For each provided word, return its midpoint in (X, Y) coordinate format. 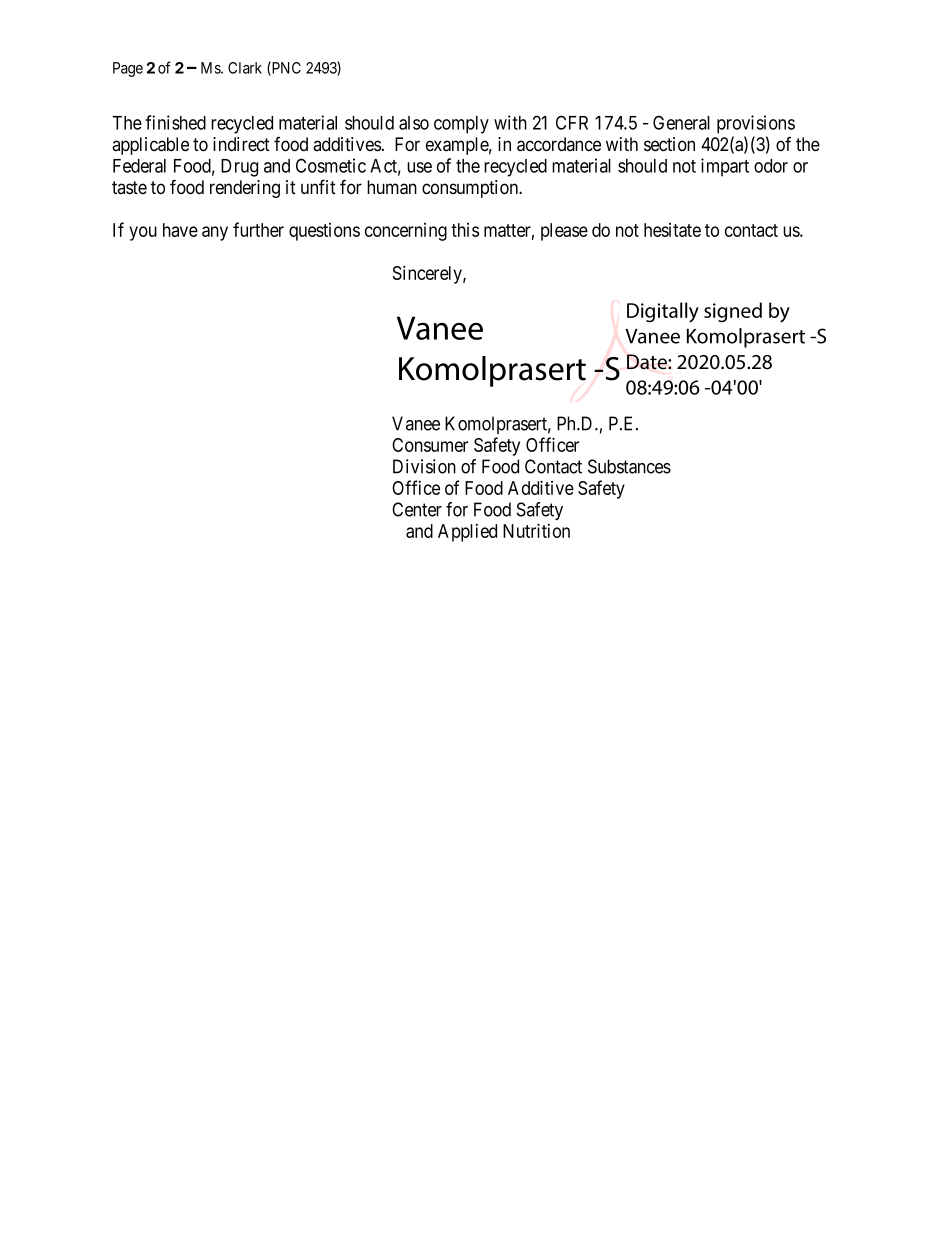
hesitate (672, 230)
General (681, 122)
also (414, 123)
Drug (239, 168)
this (465, 230)
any (215, 233)
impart (725, 167)
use (419, 167)
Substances (629, 466)
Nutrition (536, 530)
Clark (245, 68)
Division (424, 466)
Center (417, 509)
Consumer (430, 445)
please (564, 232)
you (143, 233)
